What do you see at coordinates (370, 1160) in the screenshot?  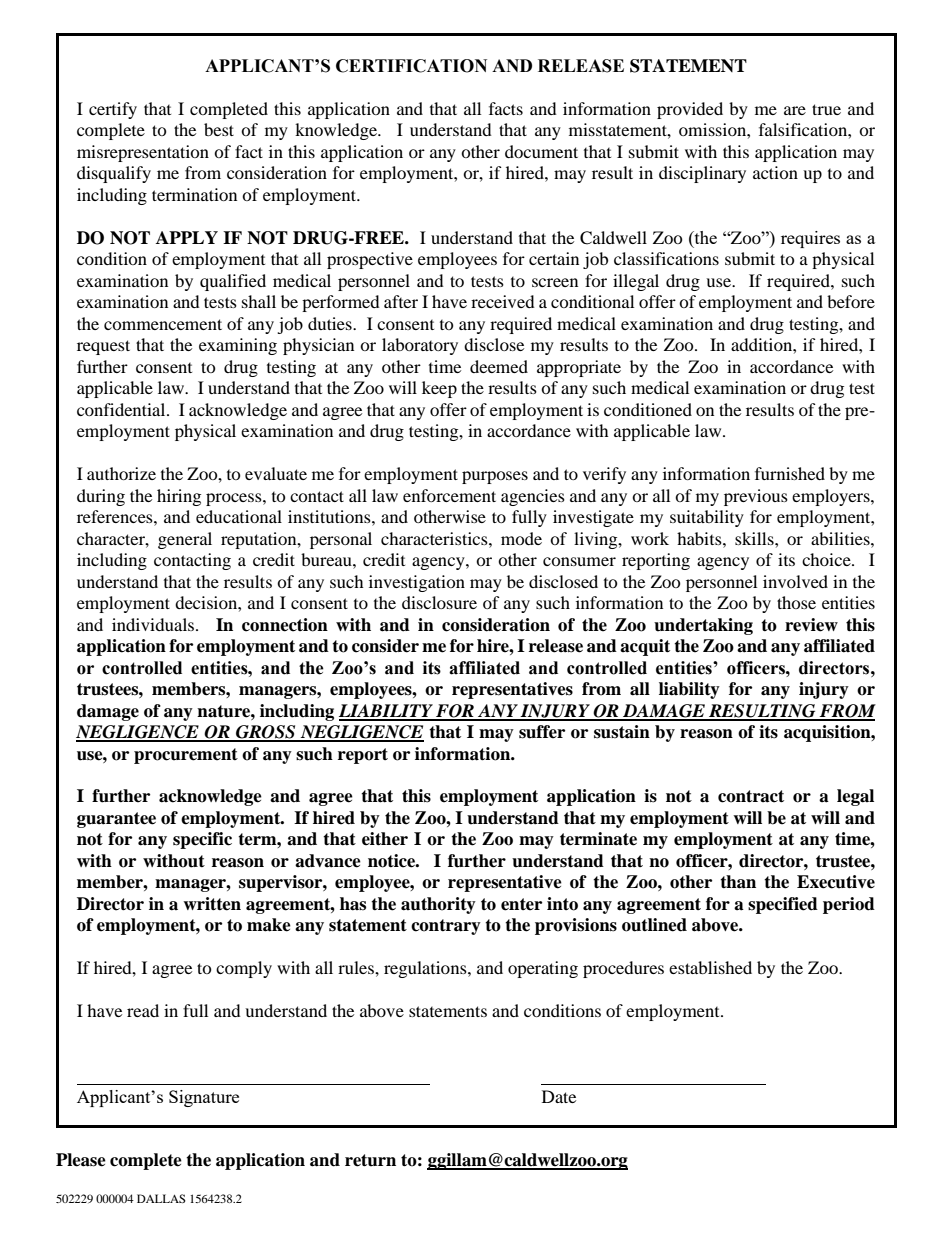 I see `return` at bounding box center [370, 1160].
